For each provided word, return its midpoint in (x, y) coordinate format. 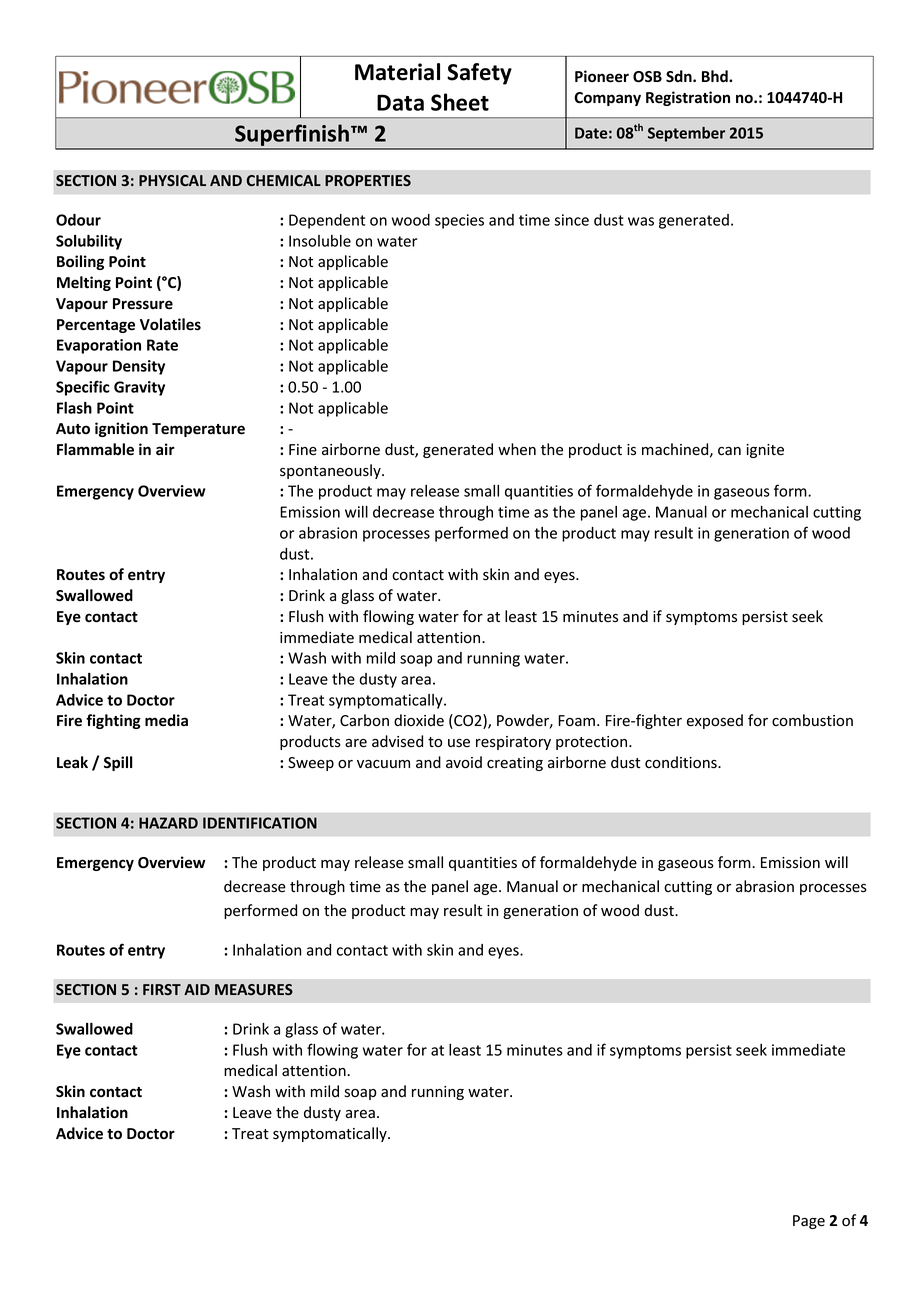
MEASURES (254, 989)
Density (139, 367)
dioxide (419, 720)
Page (809, 1222)
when (517, 449)
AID (197, 989)
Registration (688, 98)
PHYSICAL (172, 180)
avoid (464, 762)
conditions (682, 762)
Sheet (460, 102)
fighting (113, 721)
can (729, 451)
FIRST (162, 989)
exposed (715, 721)
